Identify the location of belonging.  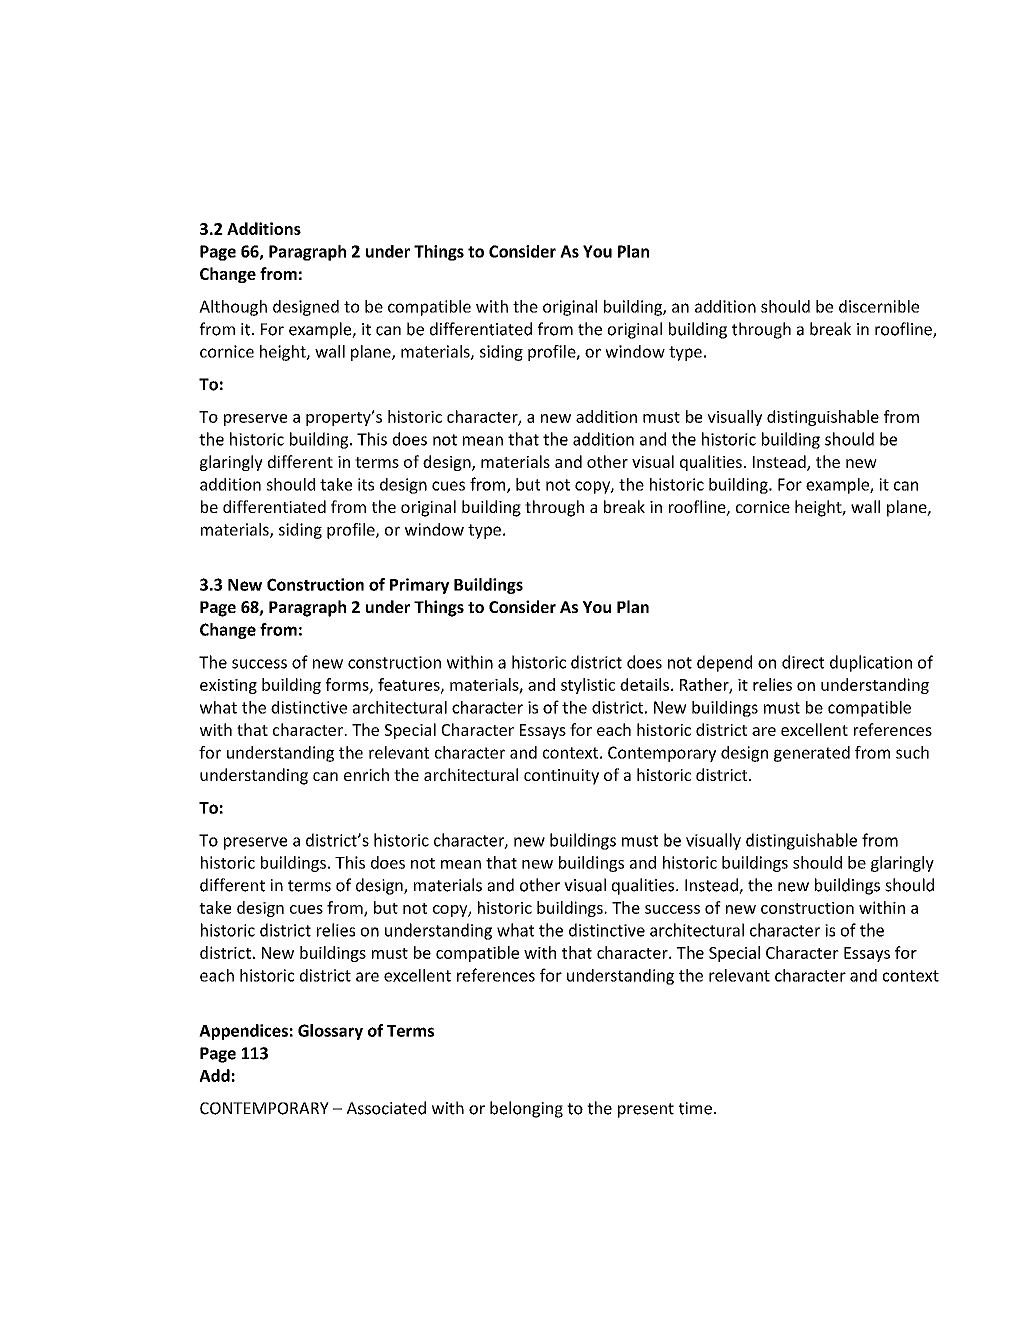
(526, 1109).
